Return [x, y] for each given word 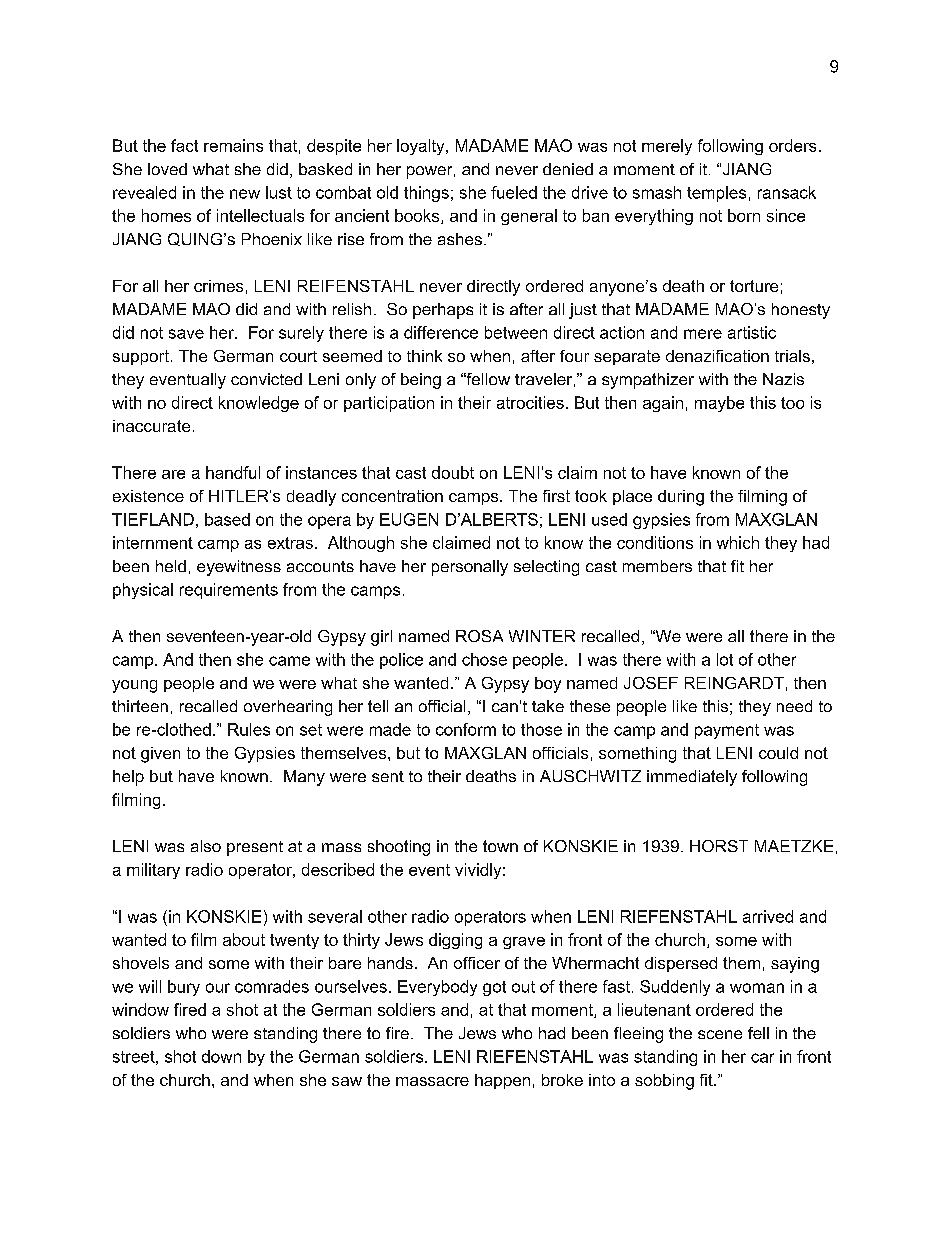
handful [233, 472]
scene [720, 1034]
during [681, 498]
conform [466, 729]
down [221, 1056]
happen [502, 1081]
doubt [453, 472]
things [426, 194]
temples [716, 194]
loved [167, 169]
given [160, 755]
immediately [692, 778]
